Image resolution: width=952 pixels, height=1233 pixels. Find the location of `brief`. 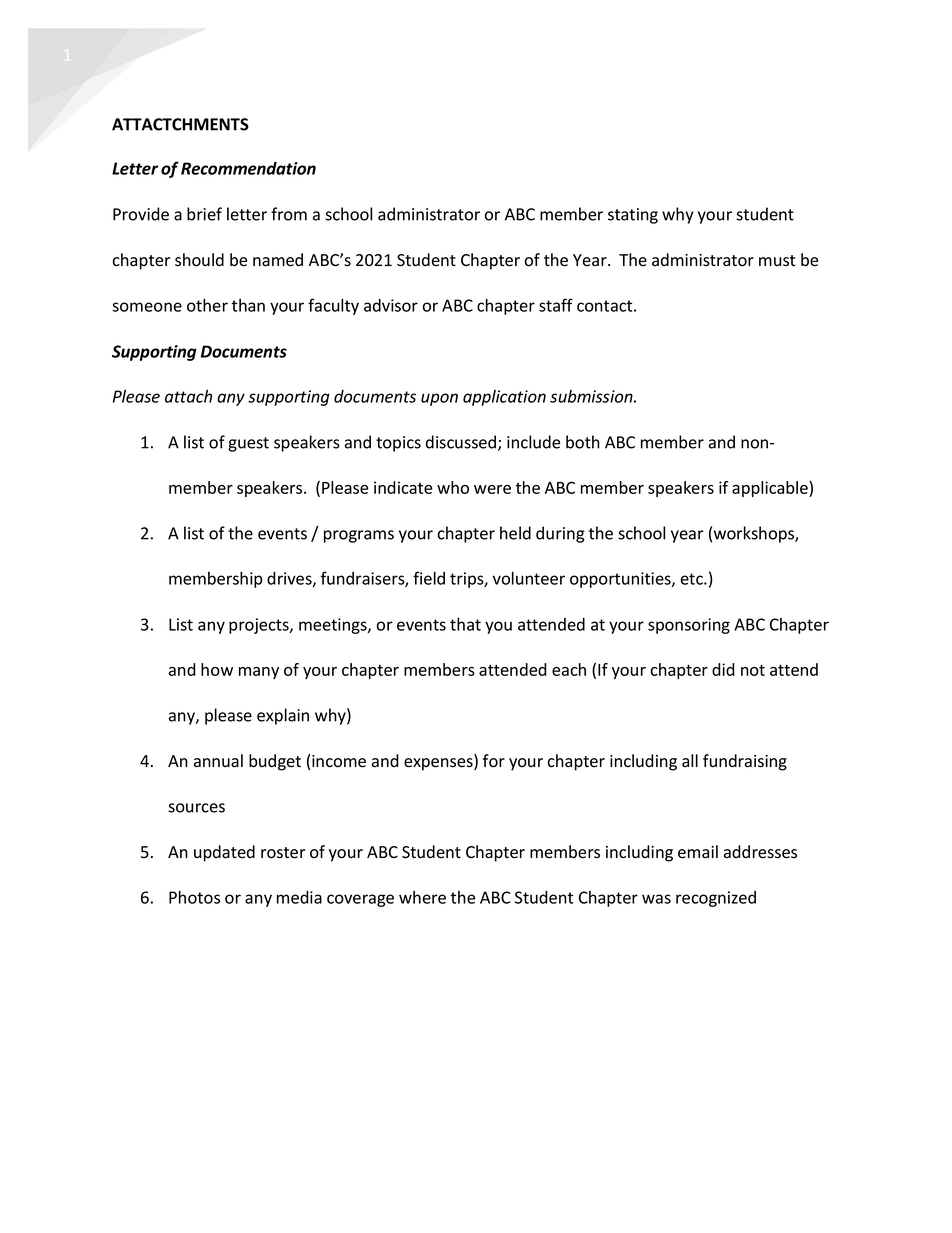

brief is located at coordinates (204, 214).
